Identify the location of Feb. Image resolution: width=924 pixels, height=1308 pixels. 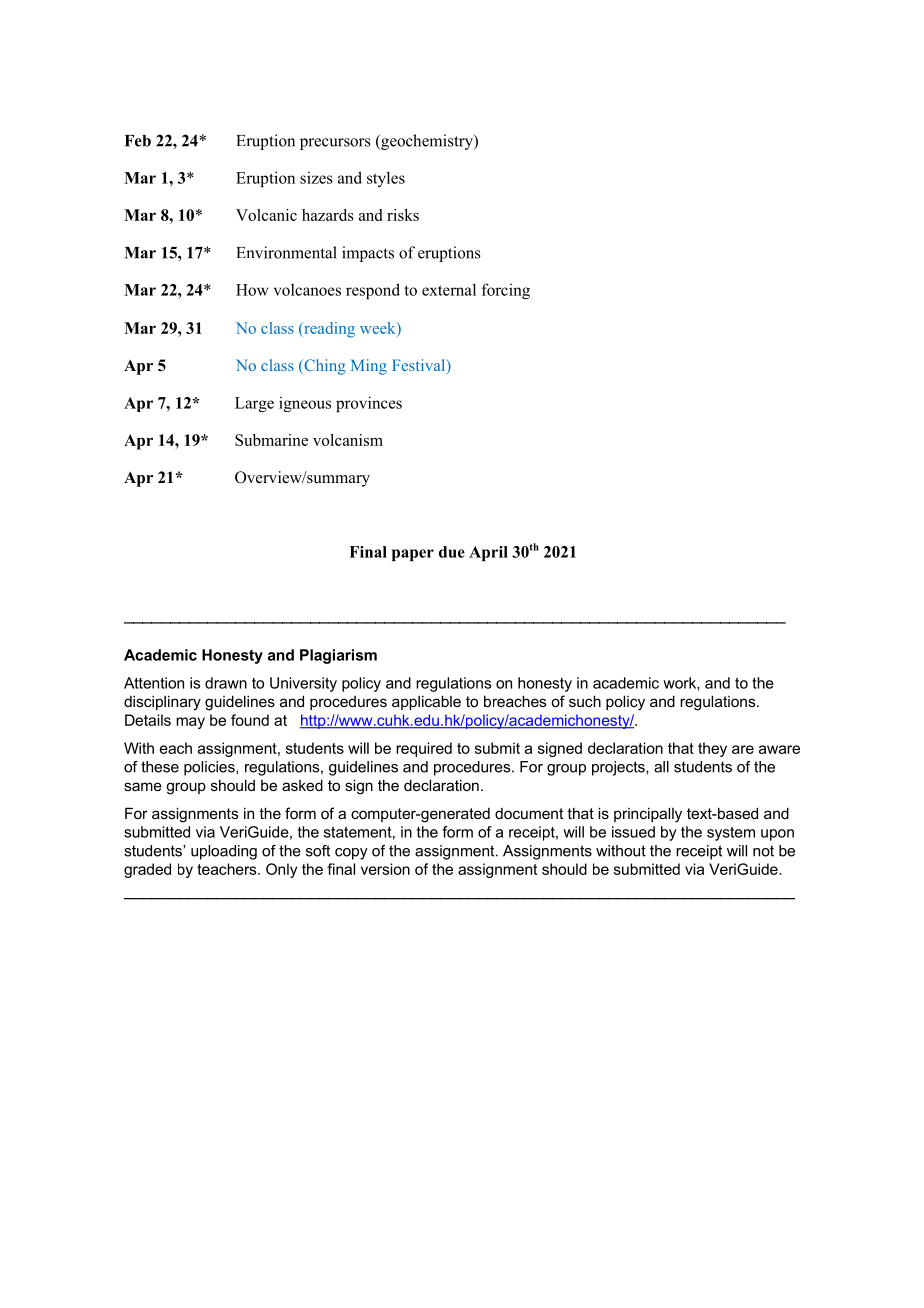
(138, 141).
